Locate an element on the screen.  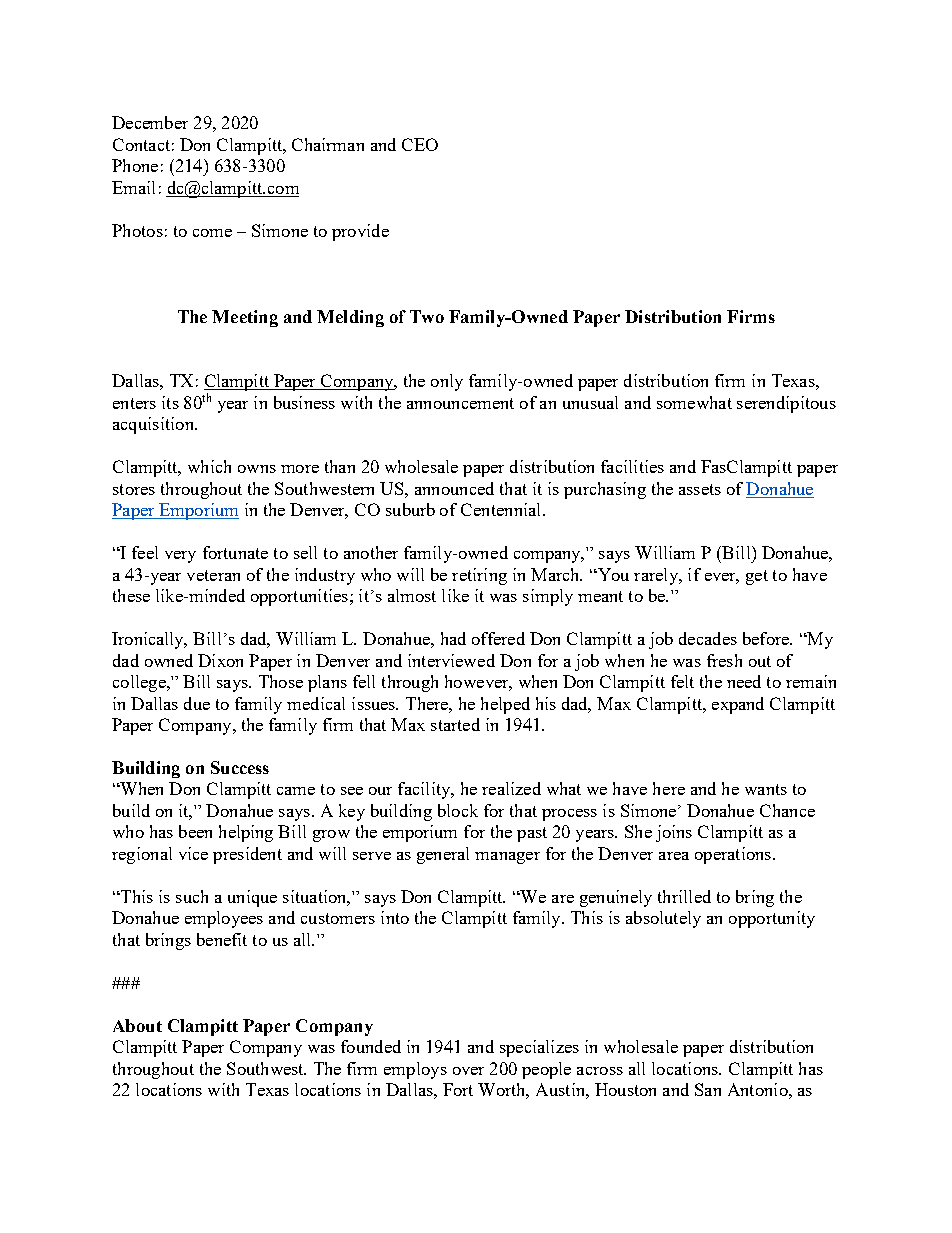
due is located at coordinates (197, 703).
